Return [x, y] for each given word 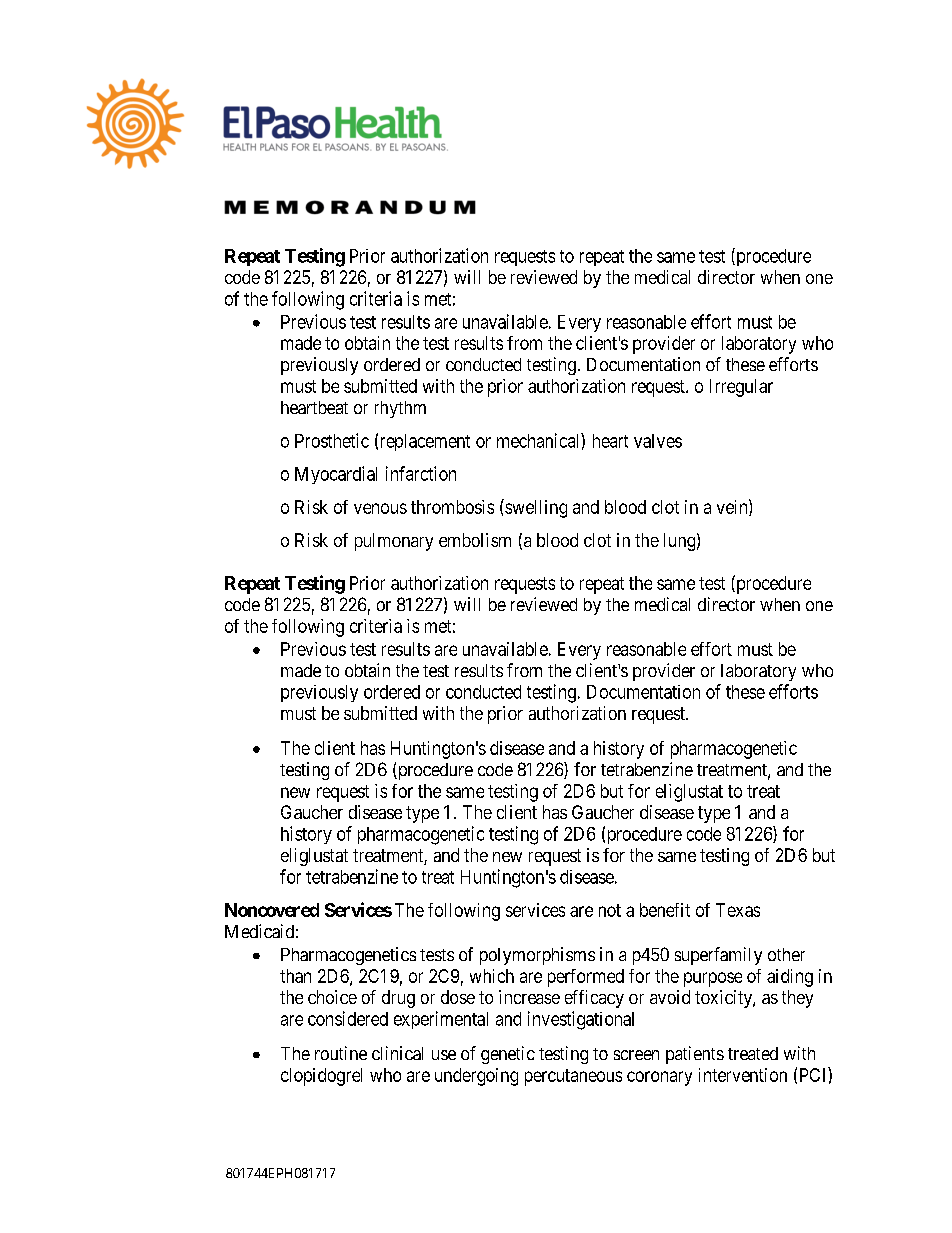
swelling [535, 508]
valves [658, 441]
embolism [475, 540]
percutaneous [573, 1077]
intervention [743, 1075]
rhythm [400, 409]
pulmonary [394, 542]
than [295, 976]
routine [341, 1053]
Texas [738, 910]
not [610, 910]
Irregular [741, 388]
